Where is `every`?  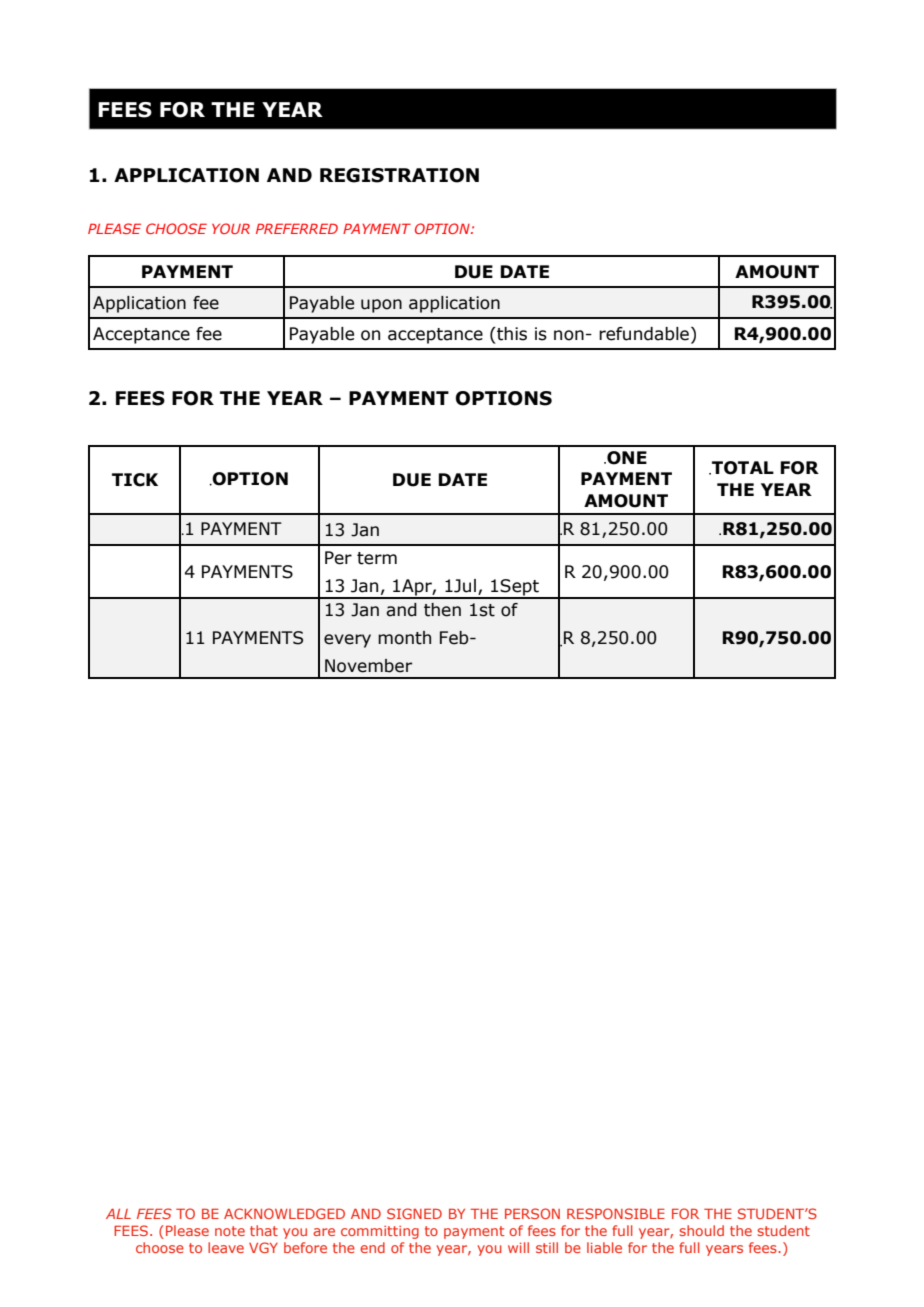
every is located at coordinates (347, 641).
